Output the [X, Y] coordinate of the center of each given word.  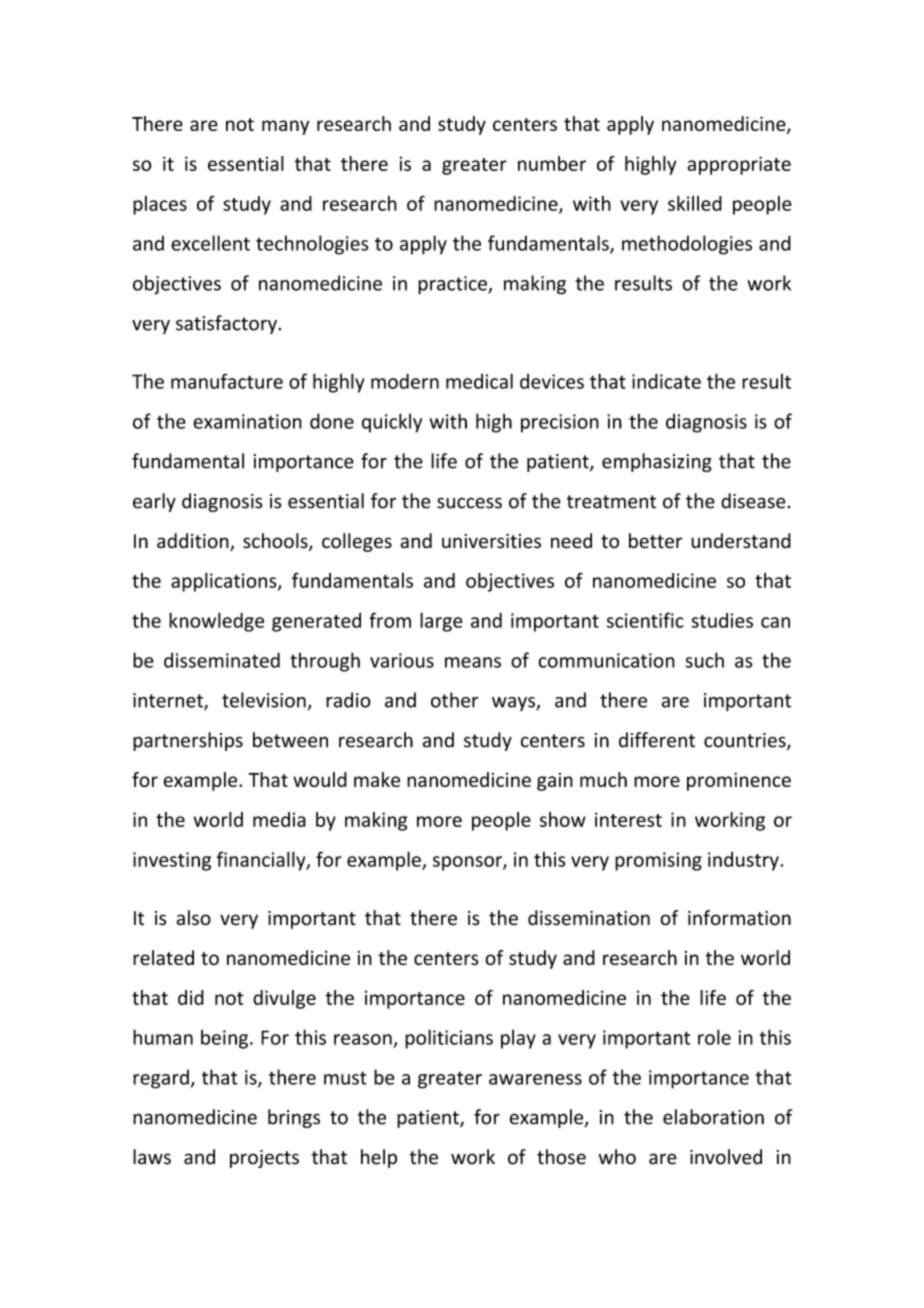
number [552, 163]
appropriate [739, 165]
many [285, 127]
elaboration [713, 1117]
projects [264, 1159]
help [379, 1158]
